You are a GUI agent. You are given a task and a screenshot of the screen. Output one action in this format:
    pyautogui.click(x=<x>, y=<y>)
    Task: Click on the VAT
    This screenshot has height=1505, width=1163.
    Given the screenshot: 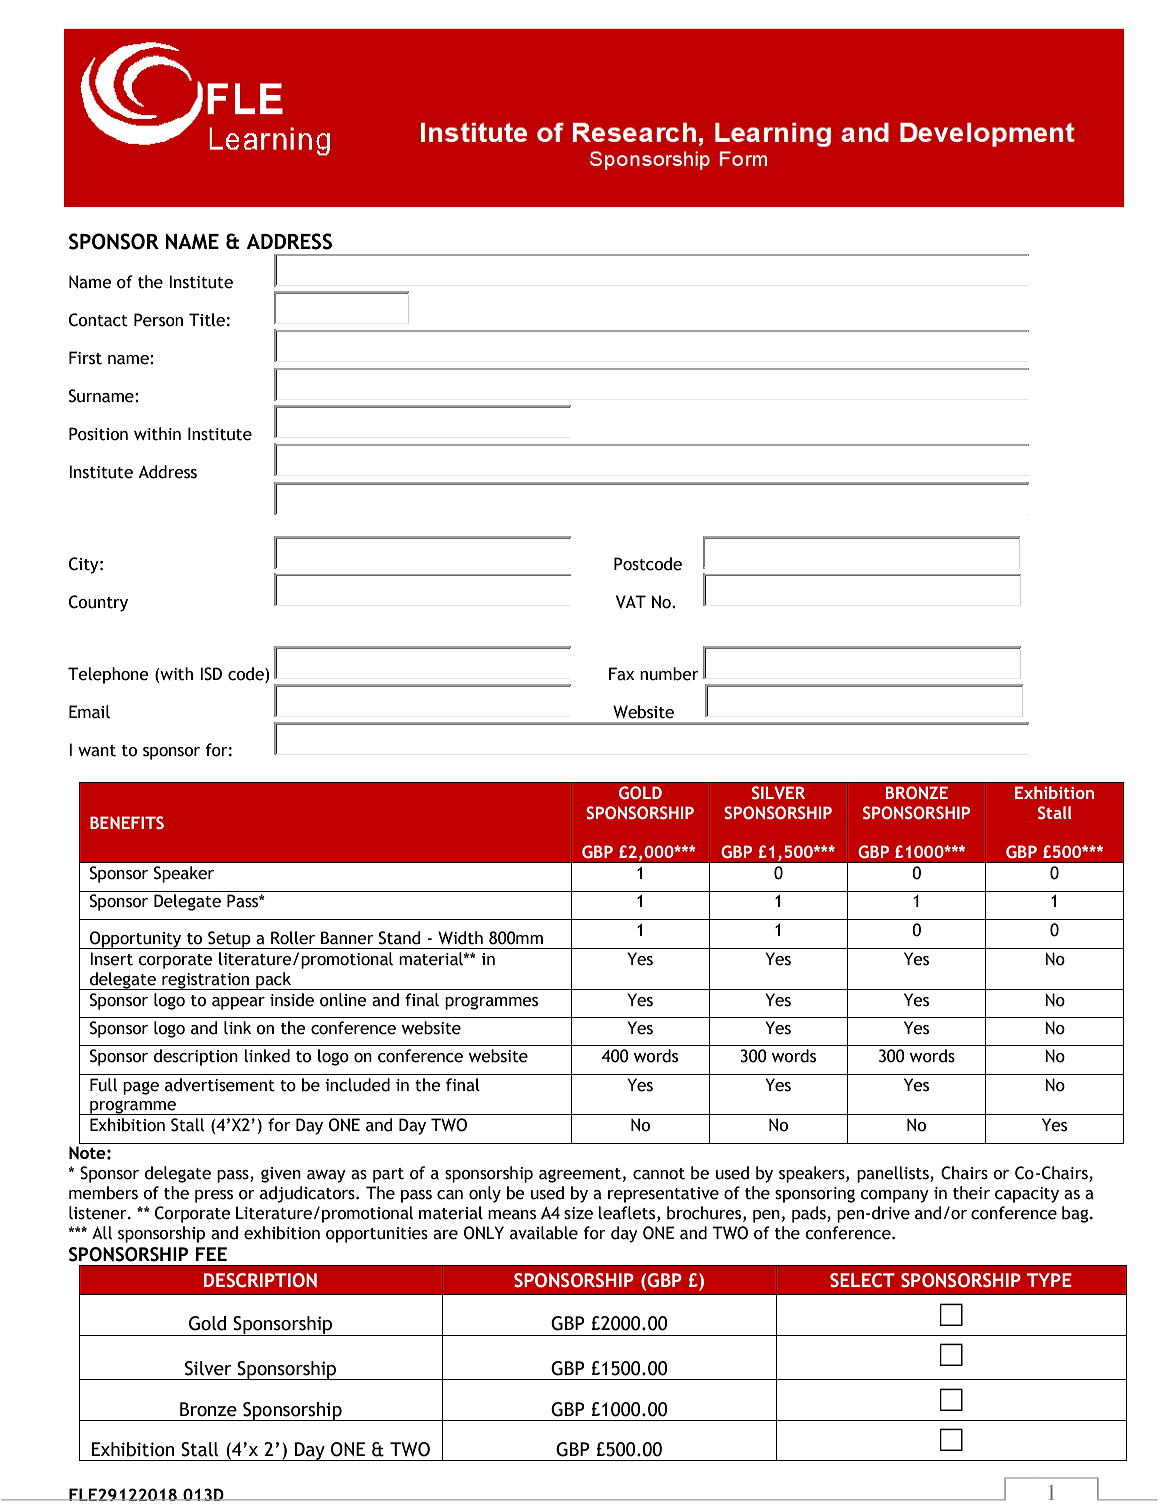 What is the action you would take?
    pyautogui.click(x=631, y=602)
